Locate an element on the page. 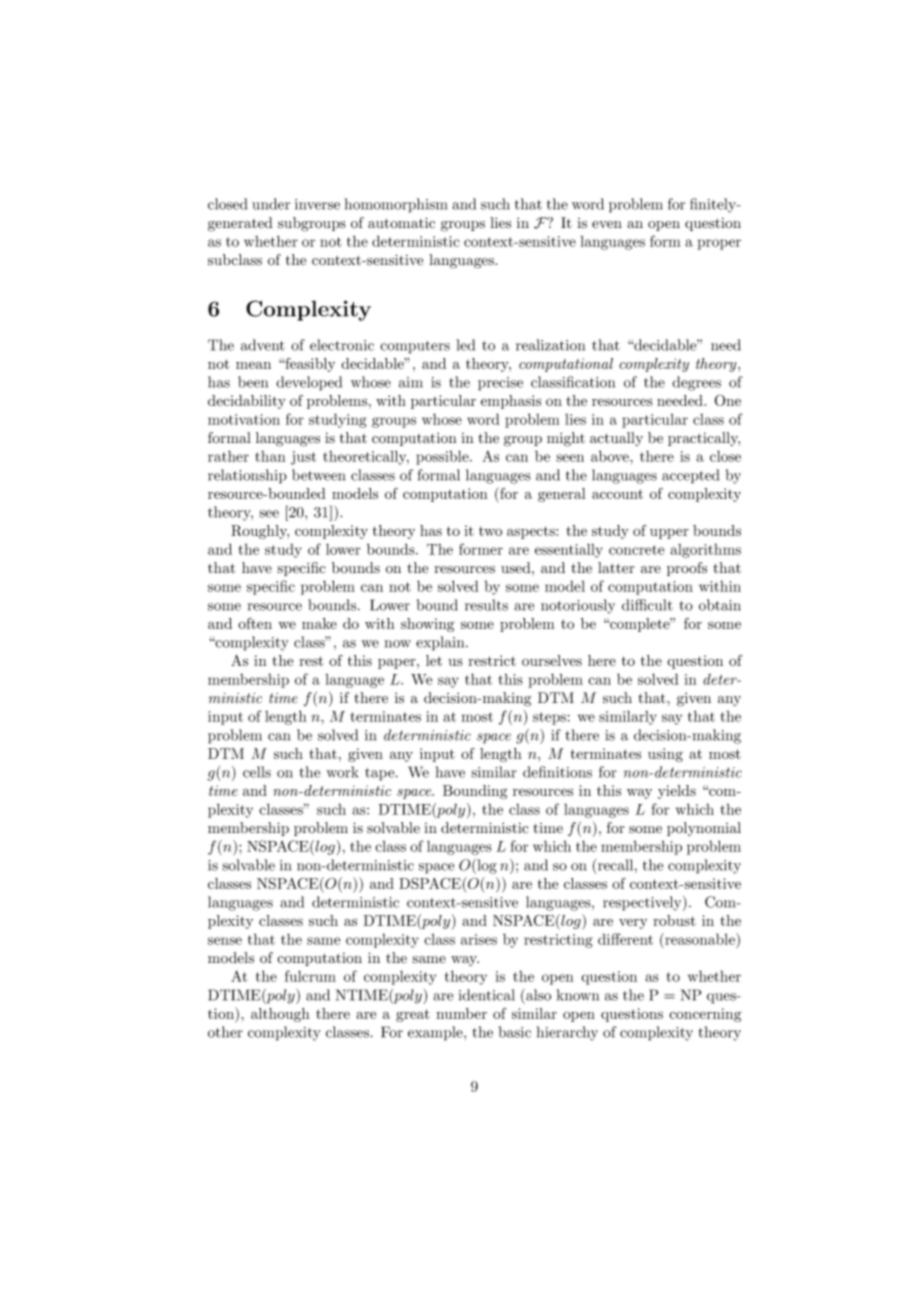  fulcrum is located at coordinates (310, 976).
